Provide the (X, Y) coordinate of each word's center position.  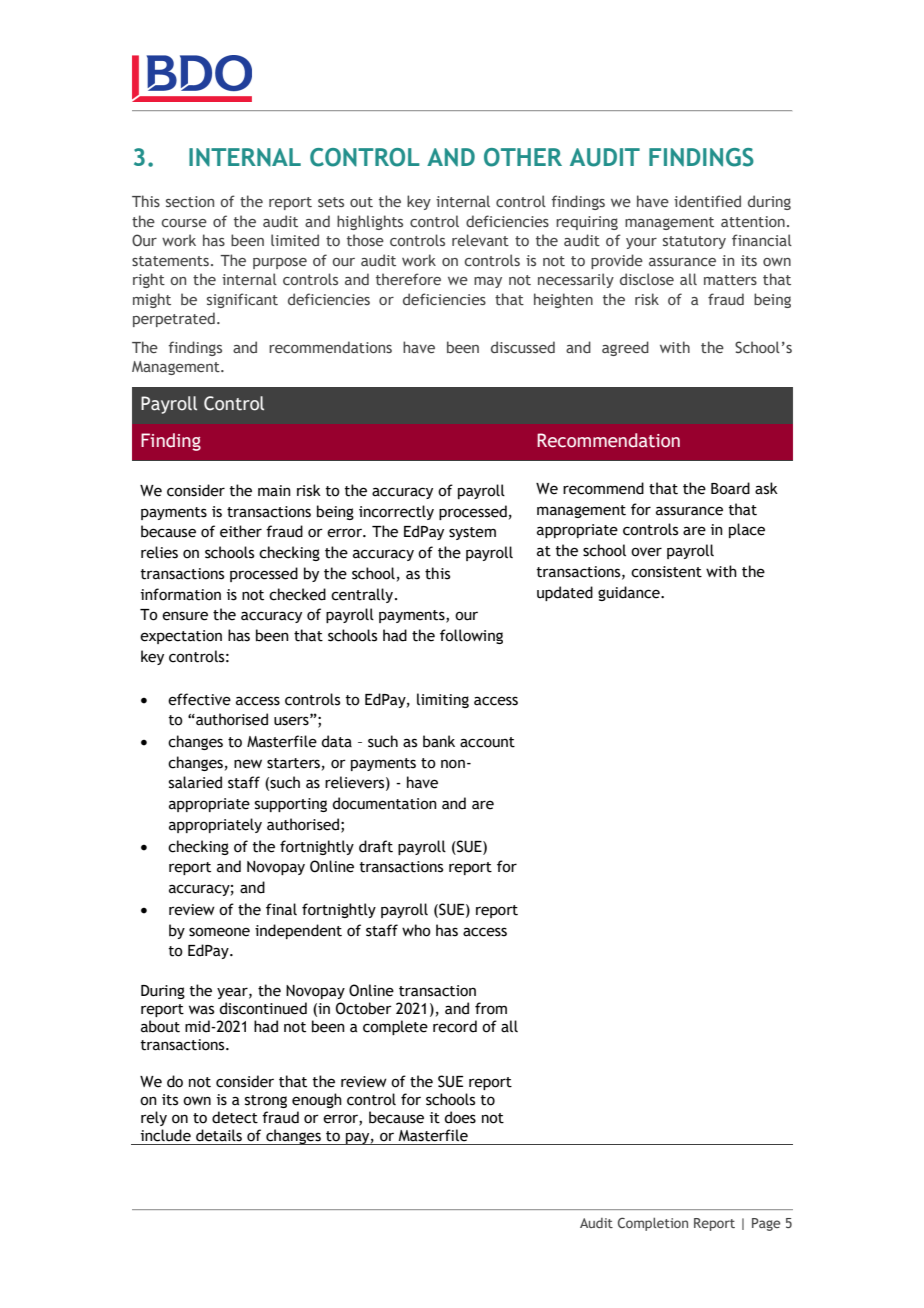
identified (707, 201)
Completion (653, 1224)
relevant (480, 240)
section (190, 201)
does (460, 1117)
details (219, 1135)
